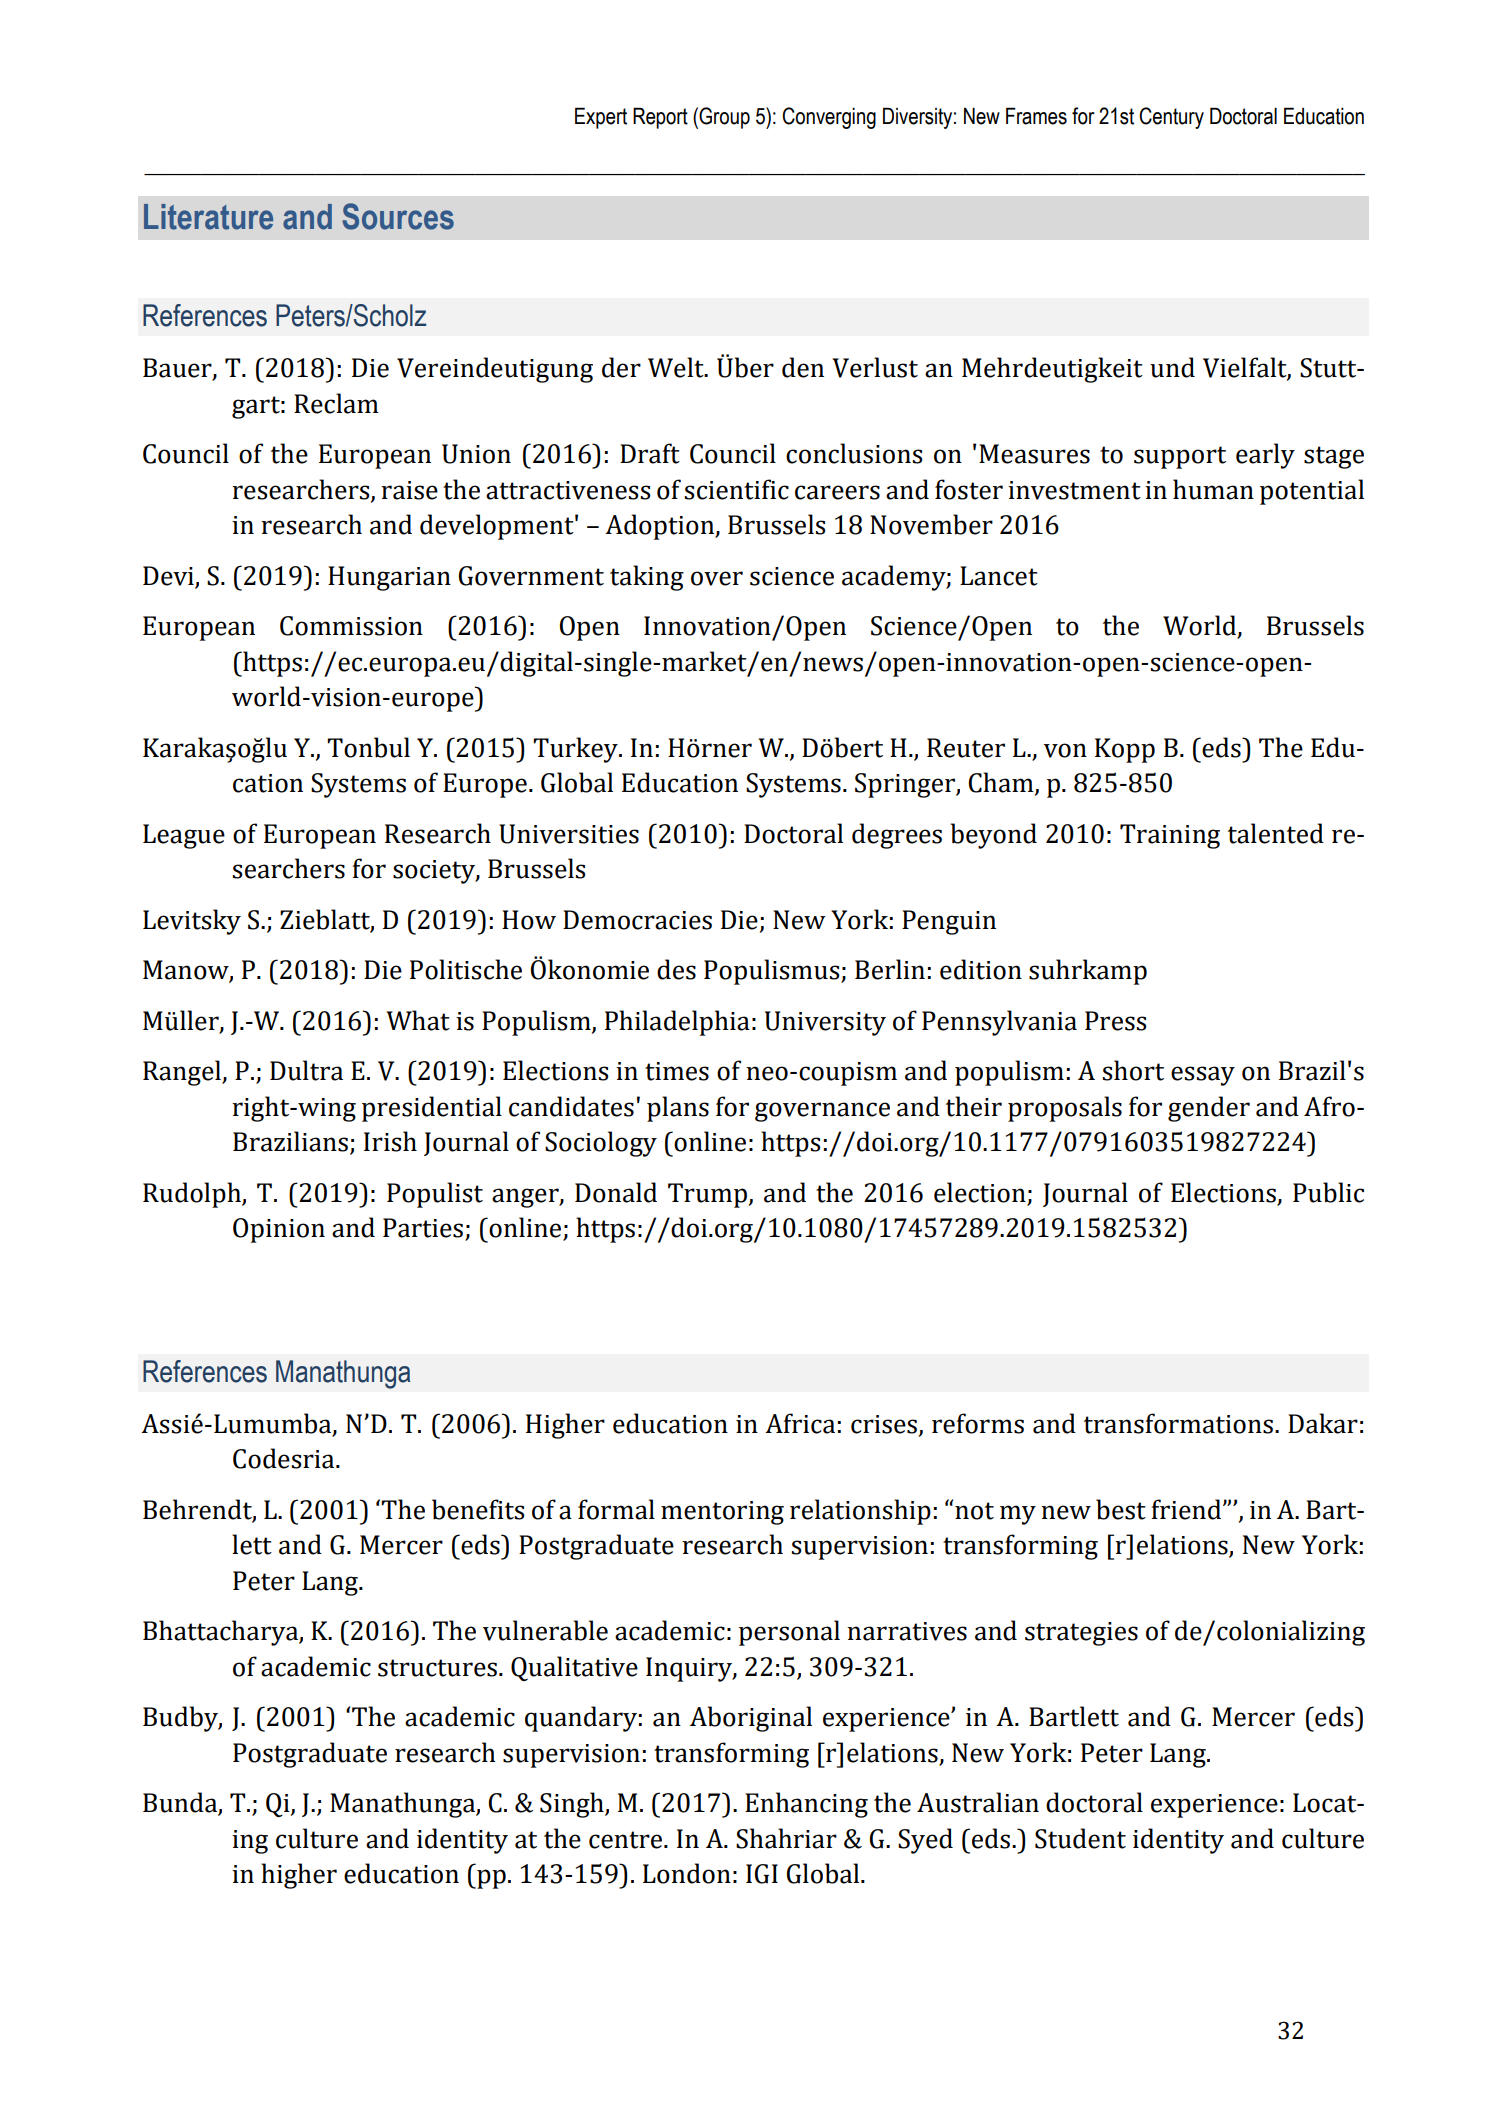 The height and width of the screenshot is (2106, 1489). What do you see at coordinates (806, 1805) in the screenshot?
I see `Enhancing` at bounding box center [806, 1805].
